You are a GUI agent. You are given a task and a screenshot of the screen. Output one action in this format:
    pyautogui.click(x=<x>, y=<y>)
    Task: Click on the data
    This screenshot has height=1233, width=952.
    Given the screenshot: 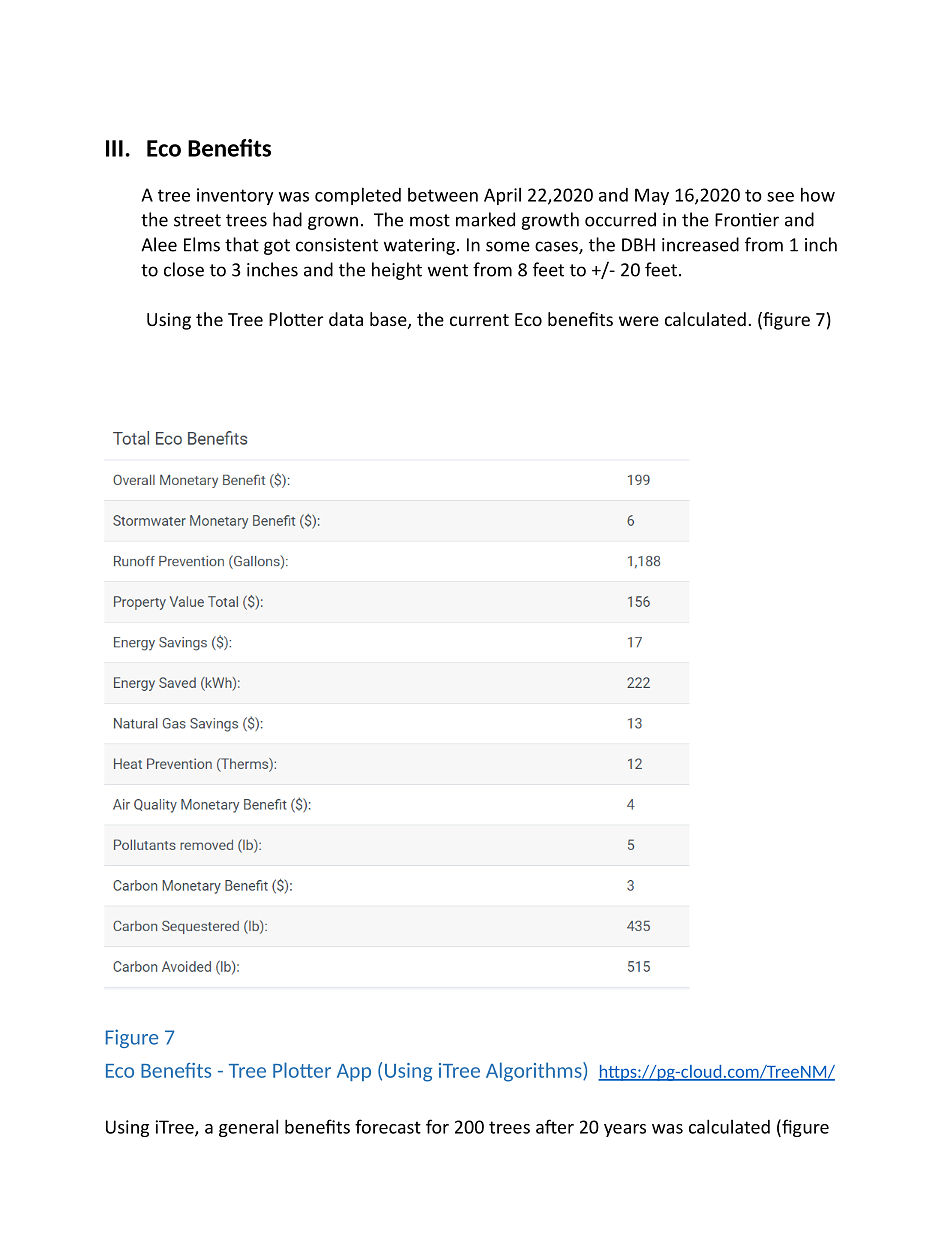 What is the action you would take?
    pyautogui.click(x=346, y=319)
